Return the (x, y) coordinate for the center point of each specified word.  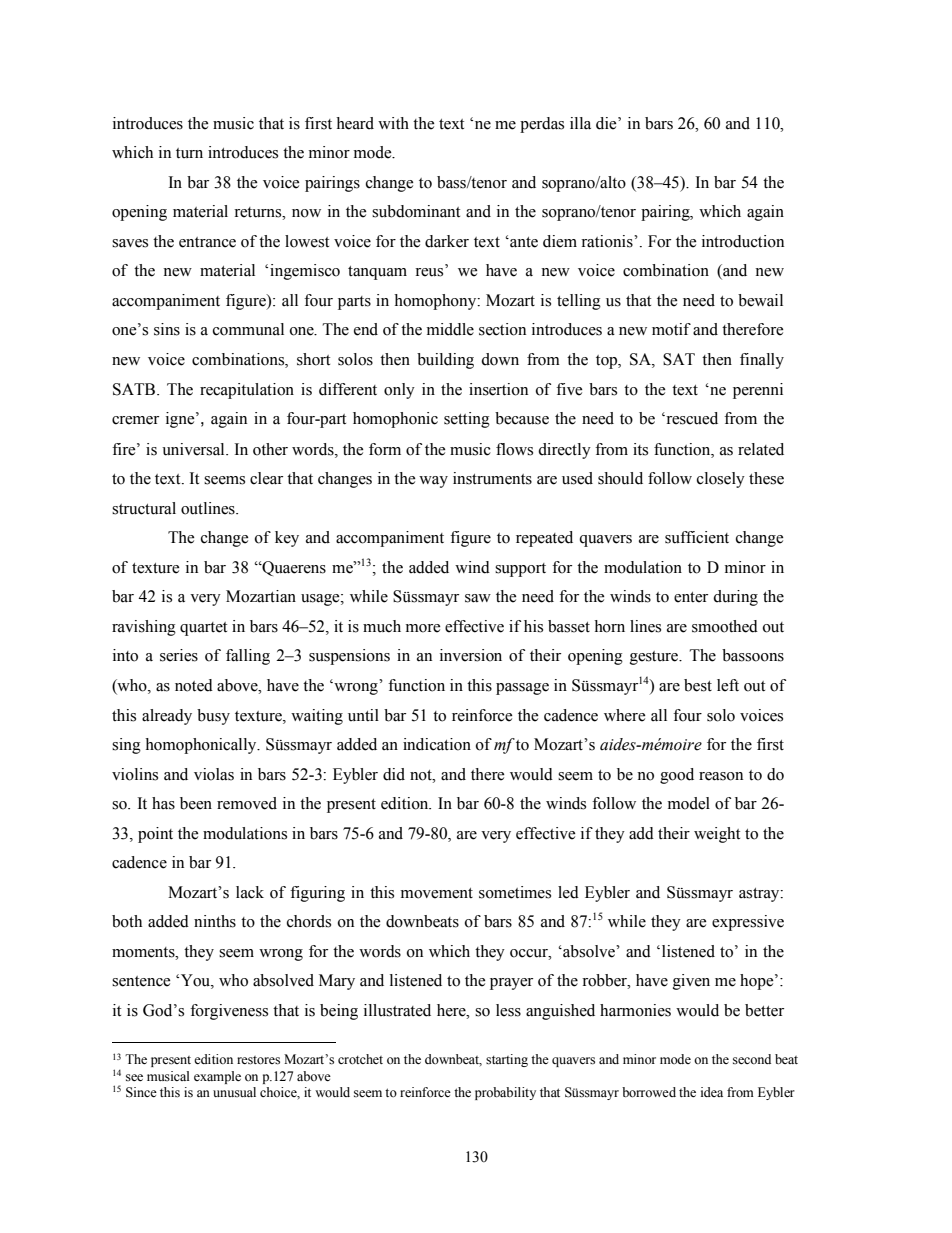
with (393, 123)
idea (712, 1092)
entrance (207, 242)
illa (580, 123)
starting (507, 1060)
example (217, 1077)
